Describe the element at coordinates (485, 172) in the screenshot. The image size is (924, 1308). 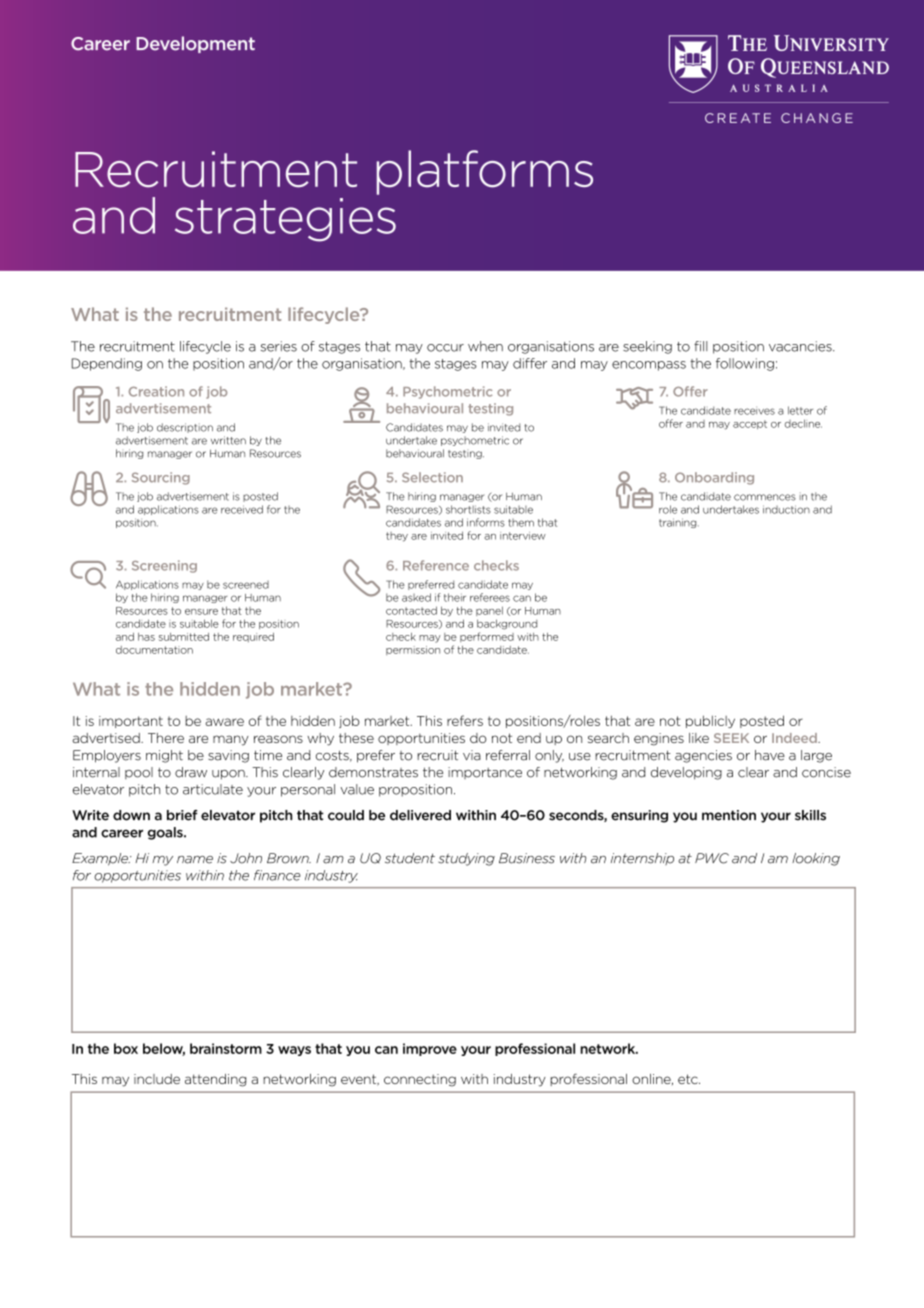
I see `platforms` at that location.
